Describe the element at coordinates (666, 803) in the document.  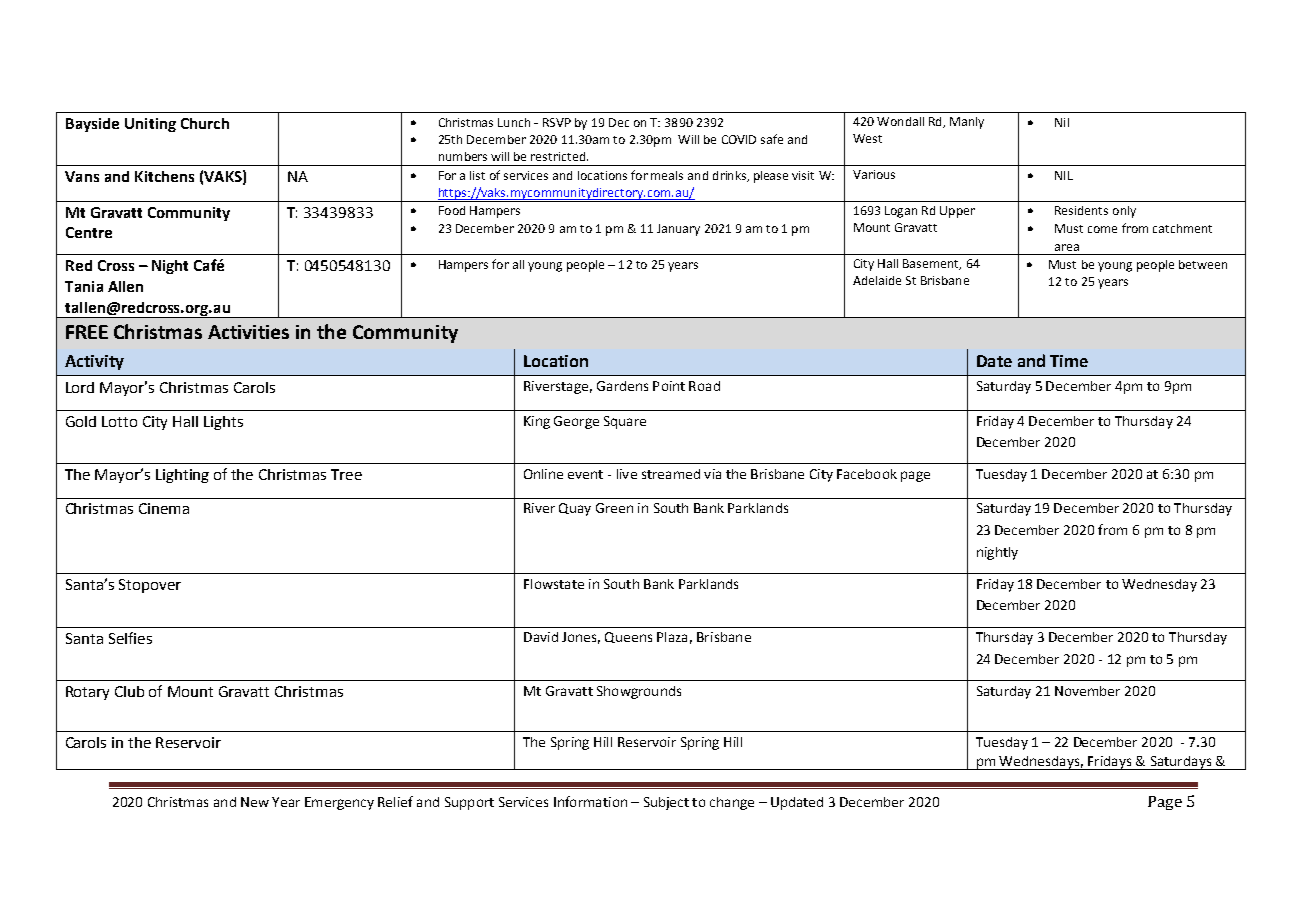
I see `Subject` at that location.
